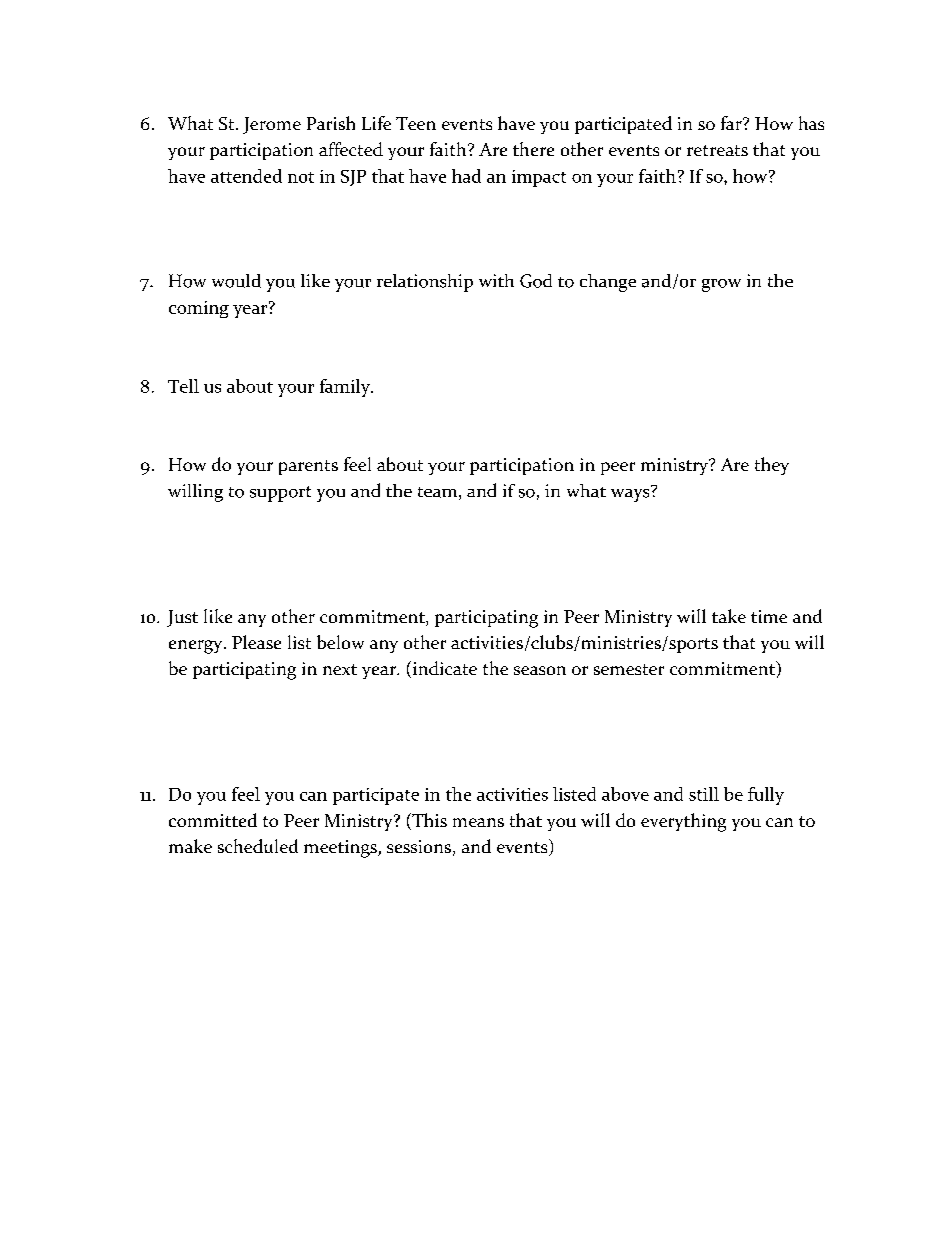  I want to click on there, so click(533, 149).
